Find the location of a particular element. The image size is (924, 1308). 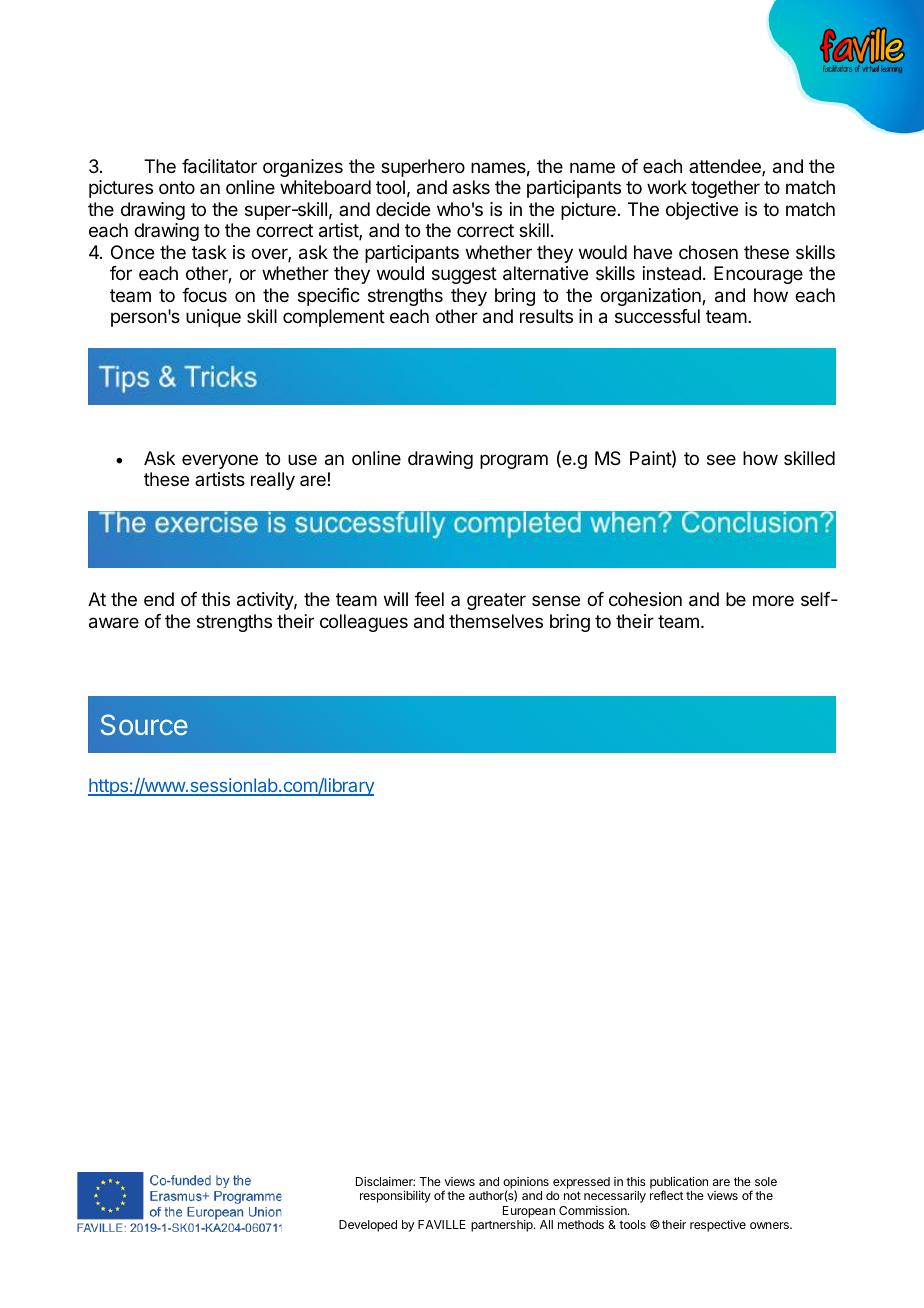

see is located at coordinates (721, 459).
